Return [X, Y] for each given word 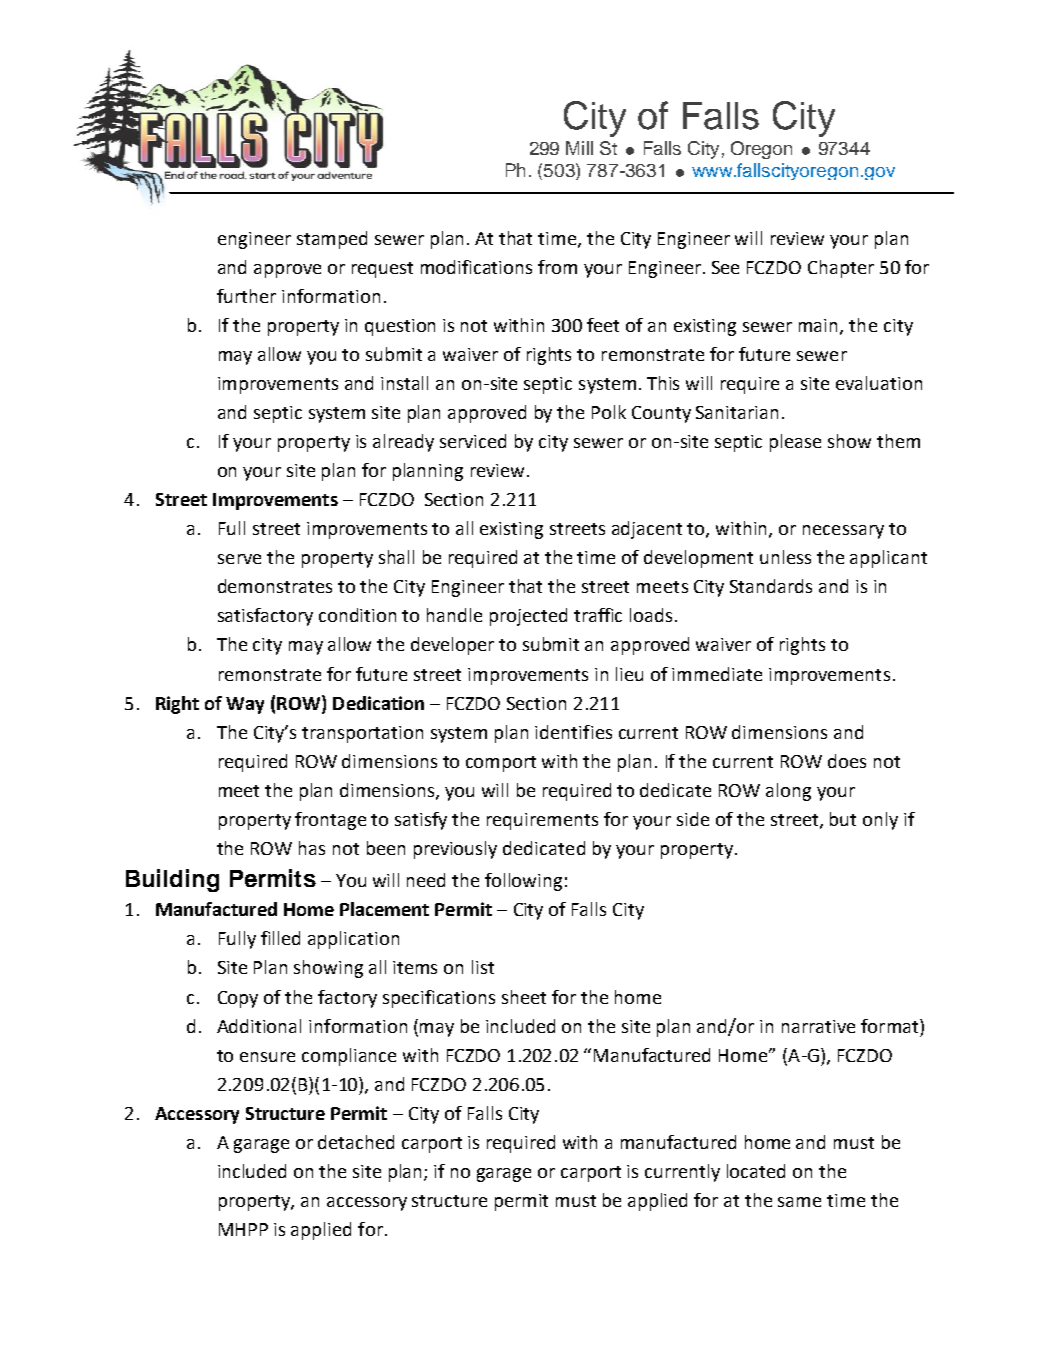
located [756, 1171]
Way [245, 705]
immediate [717, 674]
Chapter [841, 269]
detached [356, 1142]
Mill [579, 148]
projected [528, 617]
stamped [332, 240]
